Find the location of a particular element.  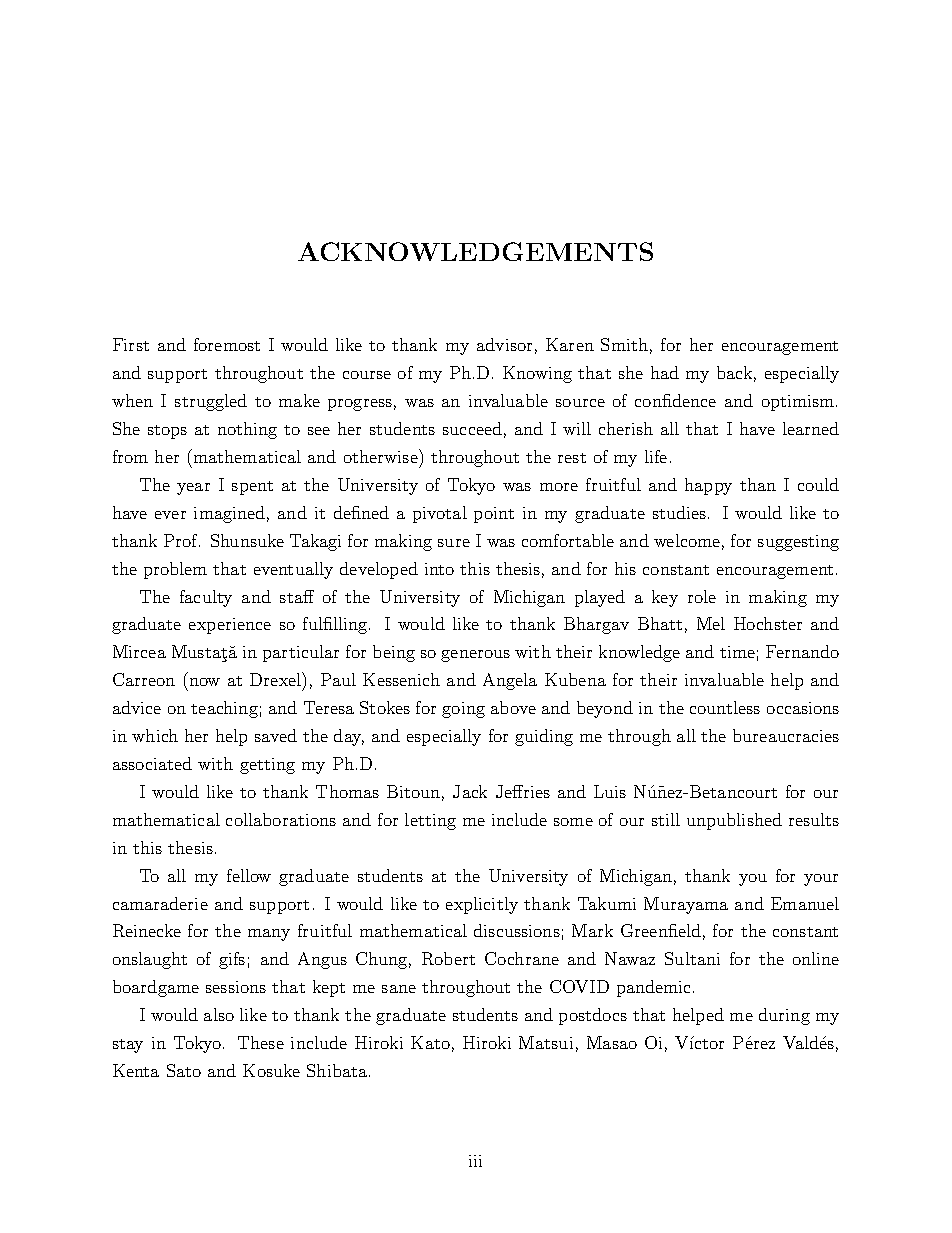

advisor is located at coordinates (504, 344).
